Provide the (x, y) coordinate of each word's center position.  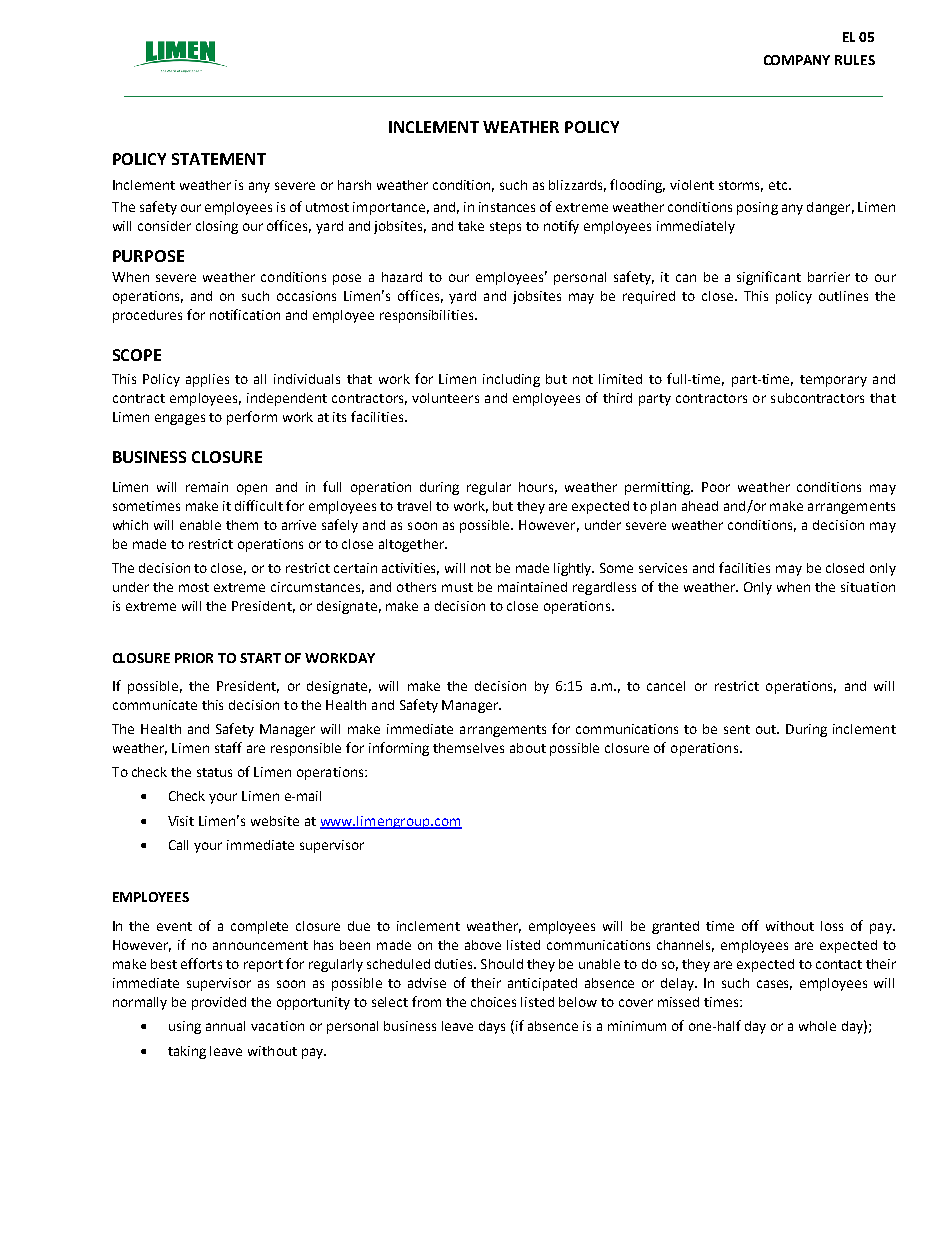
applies (207, 380)
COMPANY (797, 60)
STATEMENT (219, 159)
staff (228, 747)
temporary (833, 381)
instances (507, 207)
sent (737, 729)
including (511, 380)
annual (225, 1026)
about (528, 748)
